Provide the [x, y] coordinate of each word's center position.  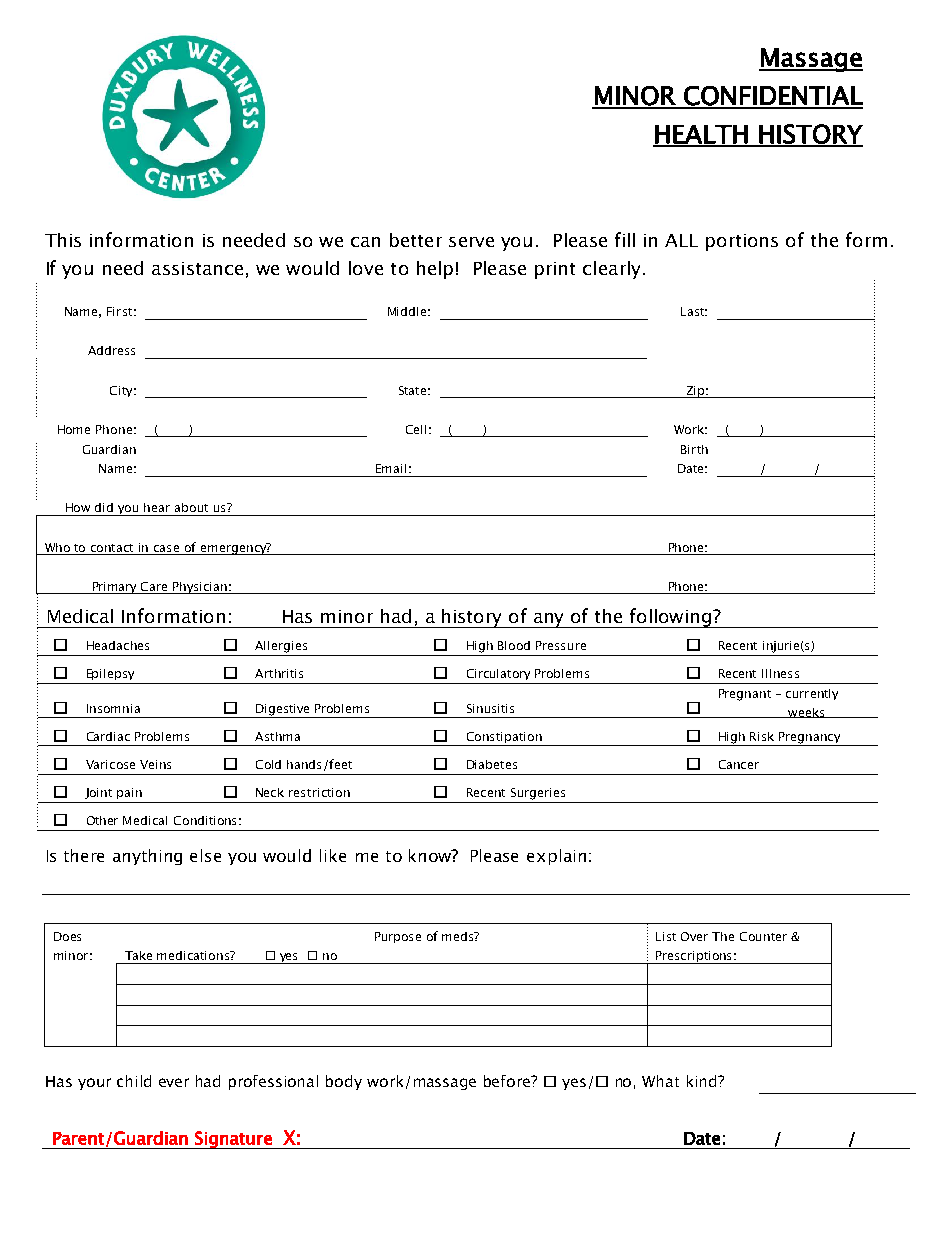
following [671, 618]
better [416, 240]
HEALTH [701, 135]
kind [703, 1081]
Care [154, 588]
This [63, 240]
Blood [514, 645]
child [134, 1081]
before [508, 1081]
